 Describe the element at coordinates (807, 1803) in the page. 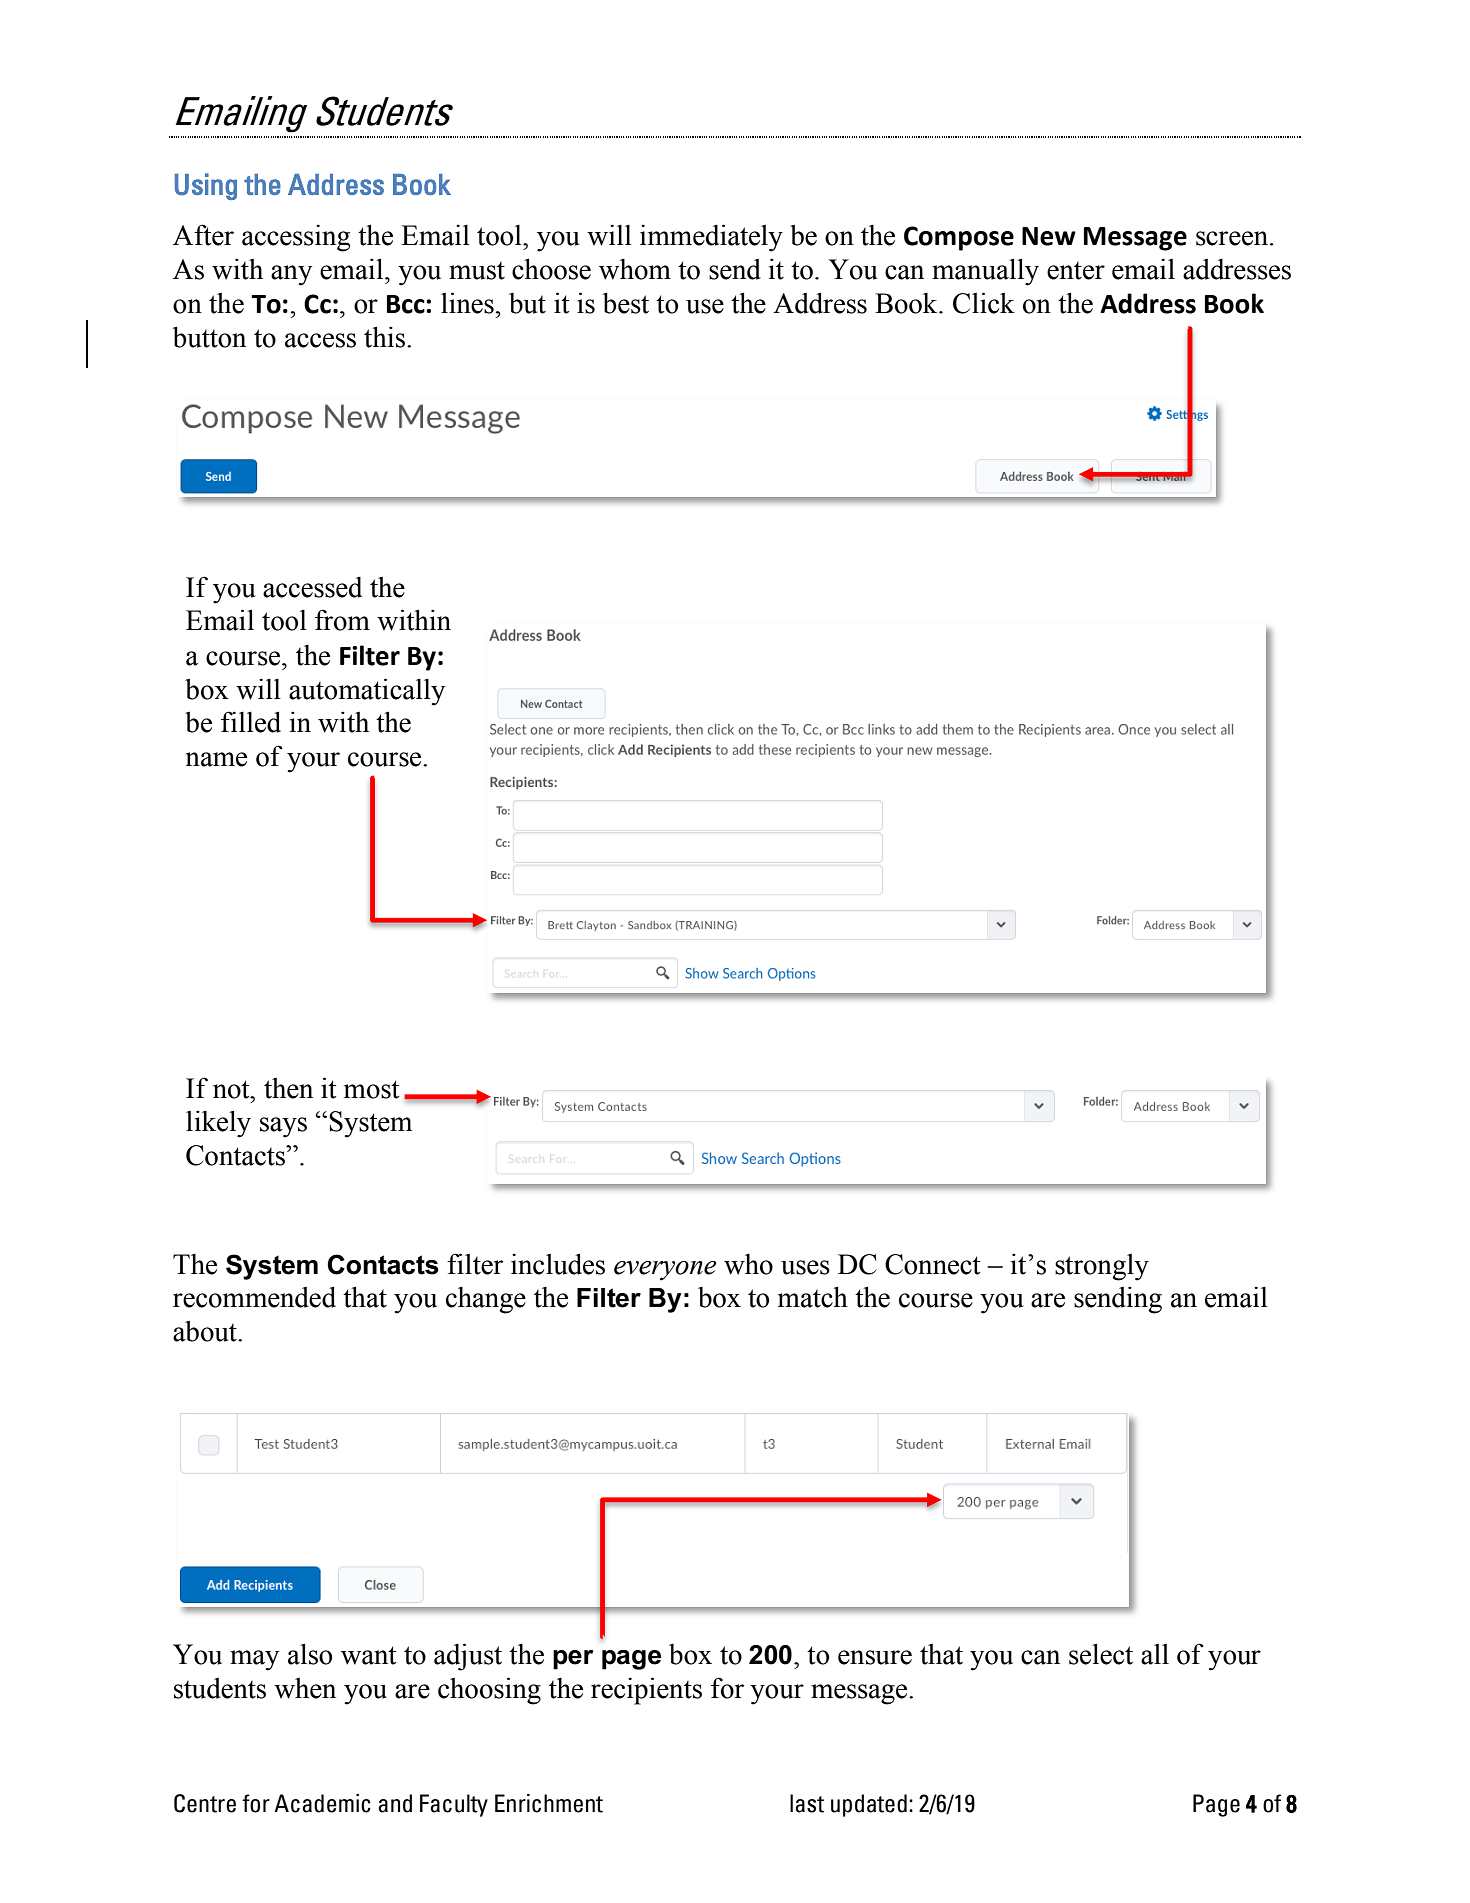

I see `last` at that location.
